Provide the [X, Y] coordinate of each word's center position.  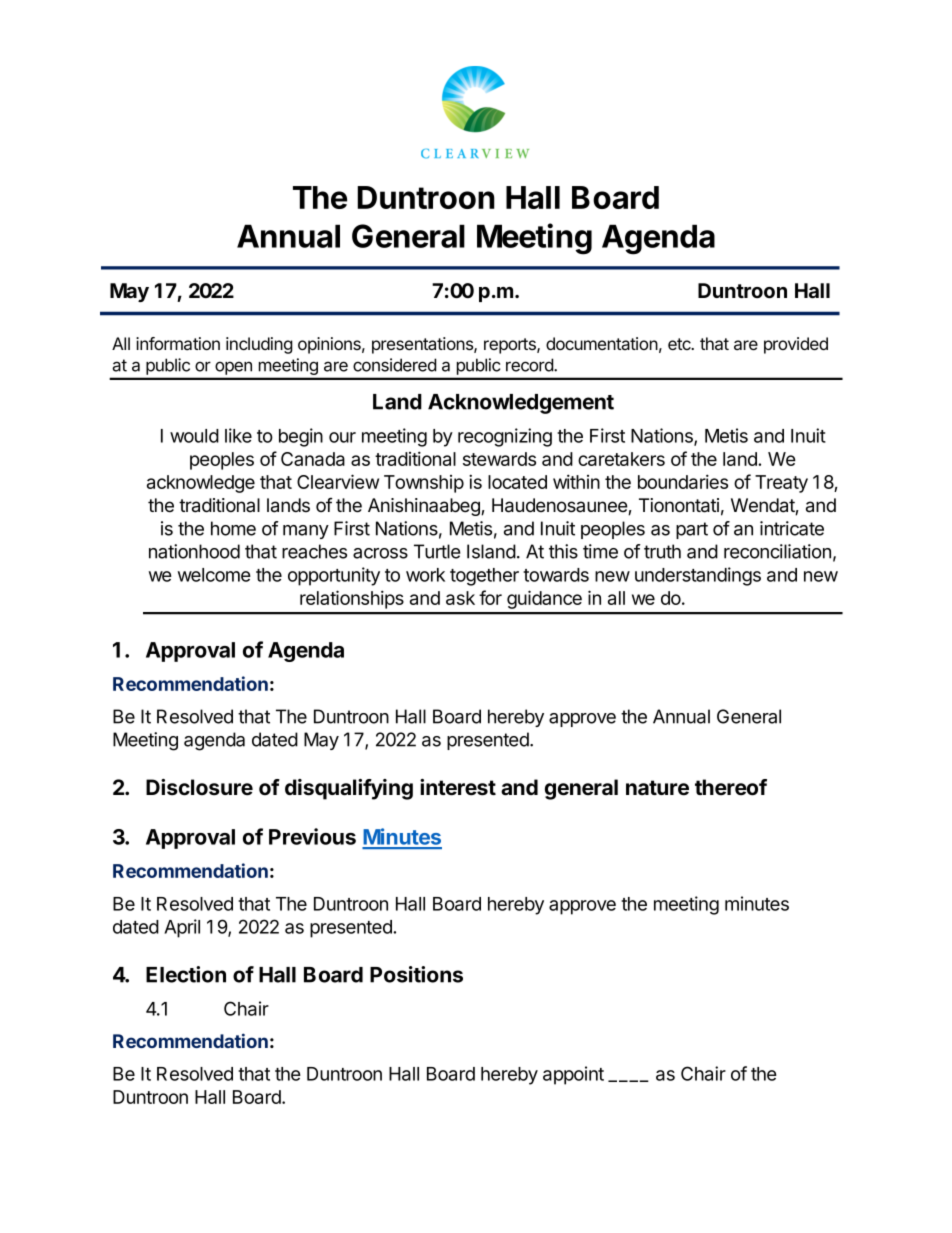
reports [511, 346]
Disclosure [199, 787]
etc [680, 344]
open [233, 368]
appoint [573, 1075]
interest [458, 787]
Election [186, 974]
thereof [731, 787]
